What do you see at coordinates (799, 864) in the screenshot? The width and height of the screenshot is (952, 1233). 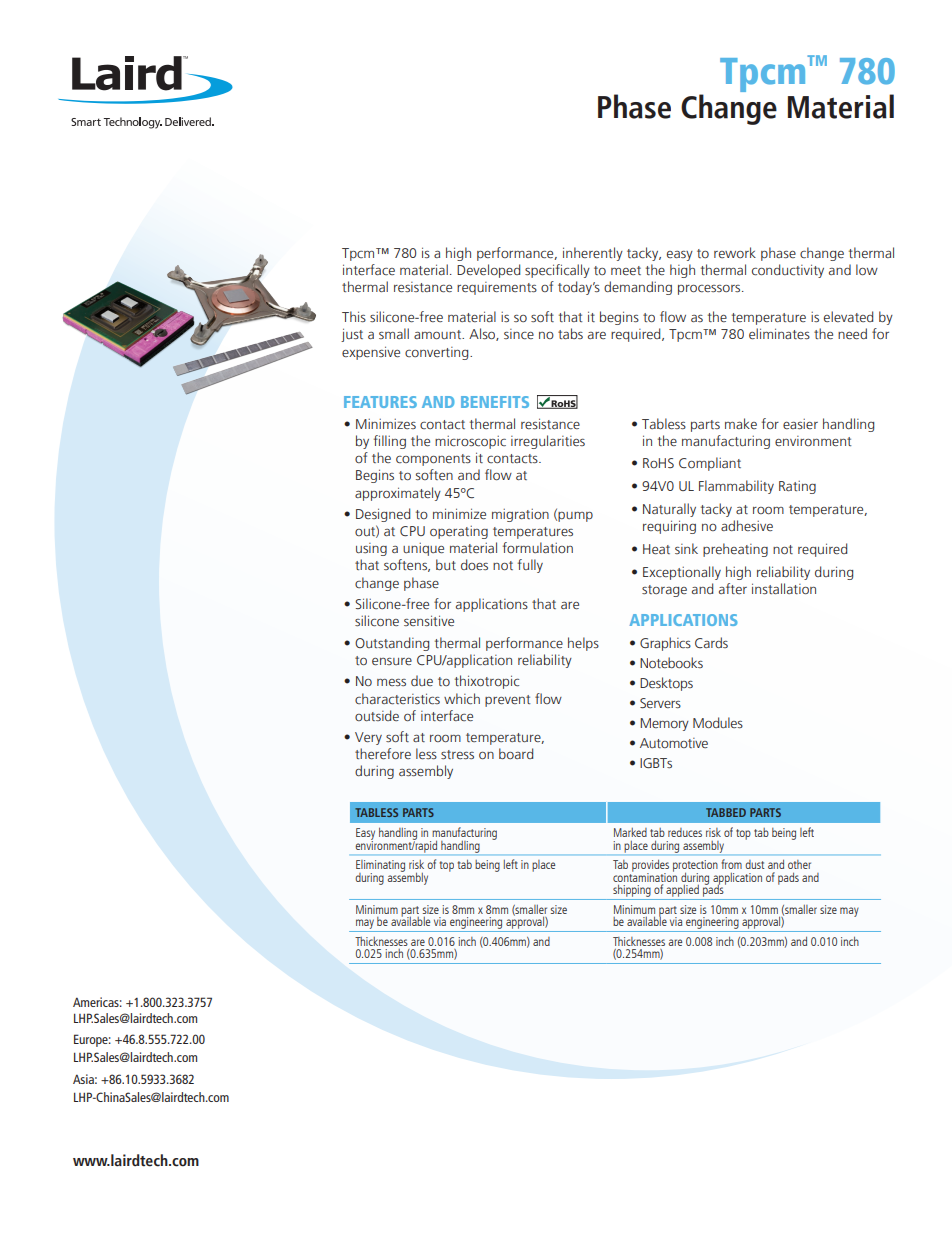 I see `other` at bounding box center [799, 864].
